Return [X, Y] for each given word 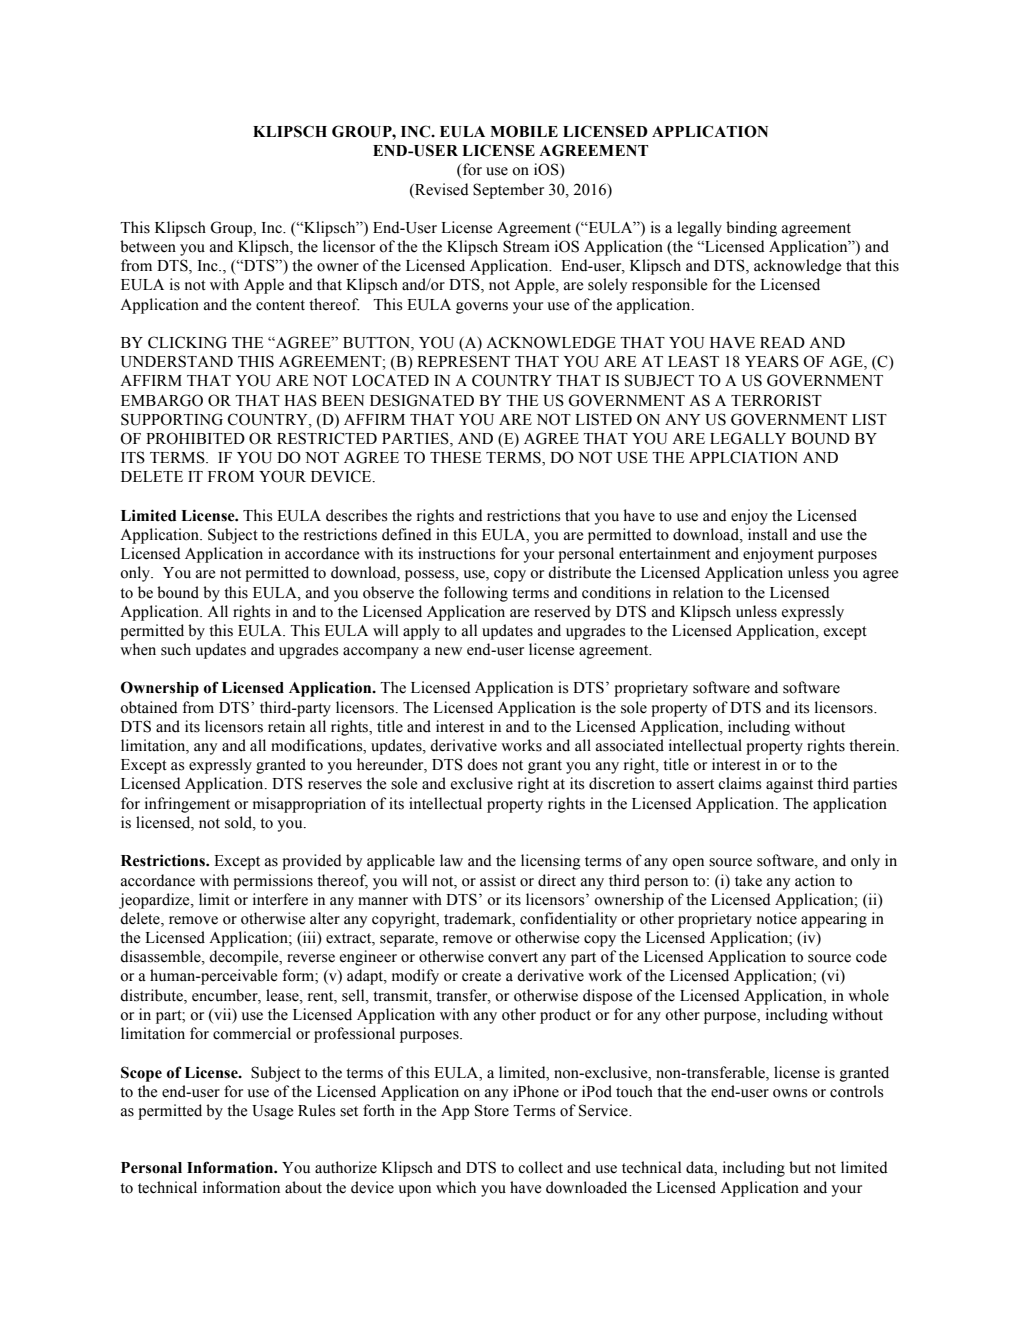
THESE [455, 457]
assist [498, 880]
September [508, 191]
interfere [280, 899]
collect [540, 1167]
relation [698, 592]
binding [751, 229]
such [176, 649]
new [448, 651]
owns [790, 1093]
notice [777, 918]
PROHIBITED [195, 438]
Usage [272, 1112]
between [148, 246]
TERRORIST [776, 400]
